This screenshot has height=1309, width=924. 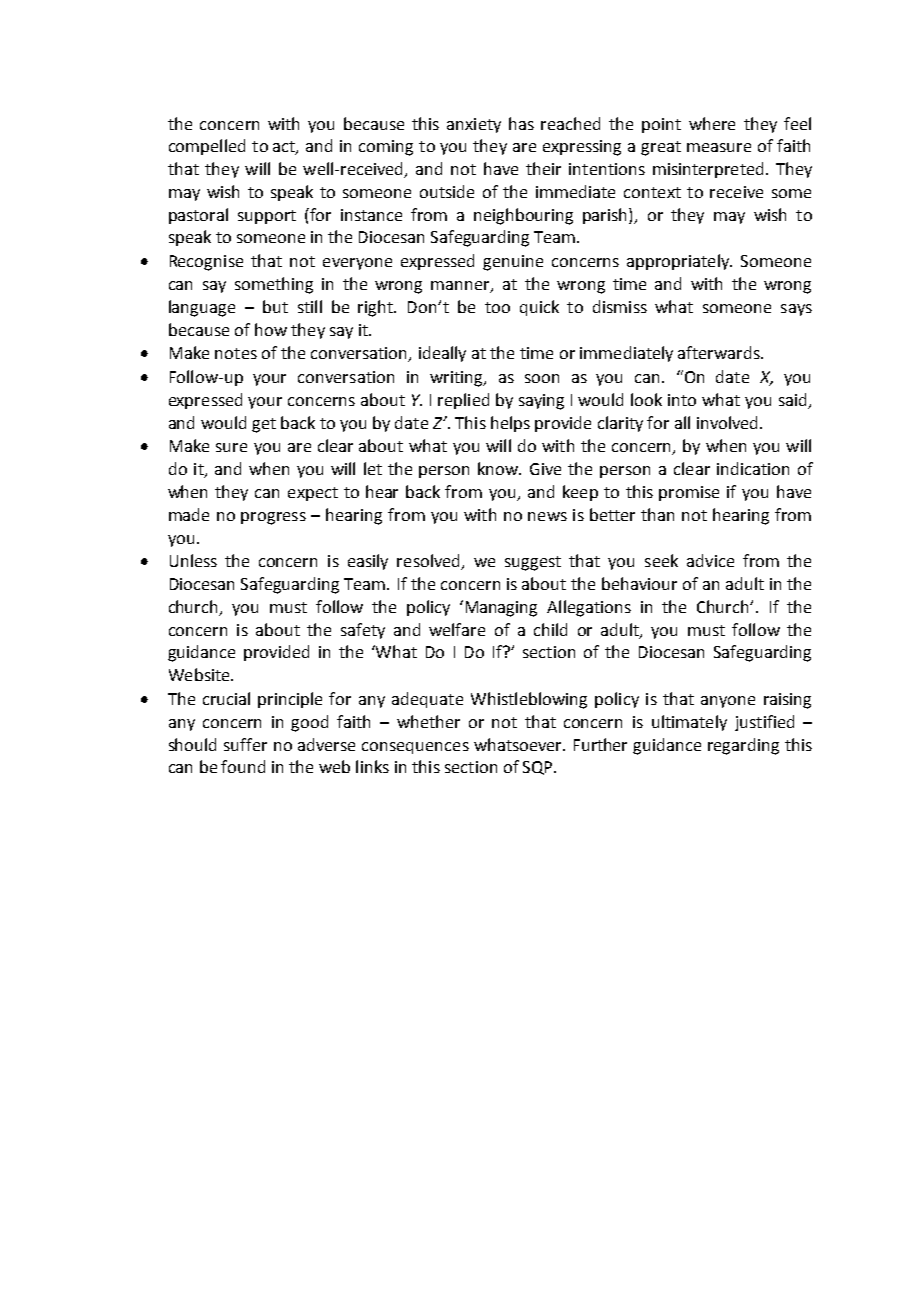 What do you see at coordinates (207, 147) in the screenshot?
I see `compelled` at bounding box center [207, 147].
